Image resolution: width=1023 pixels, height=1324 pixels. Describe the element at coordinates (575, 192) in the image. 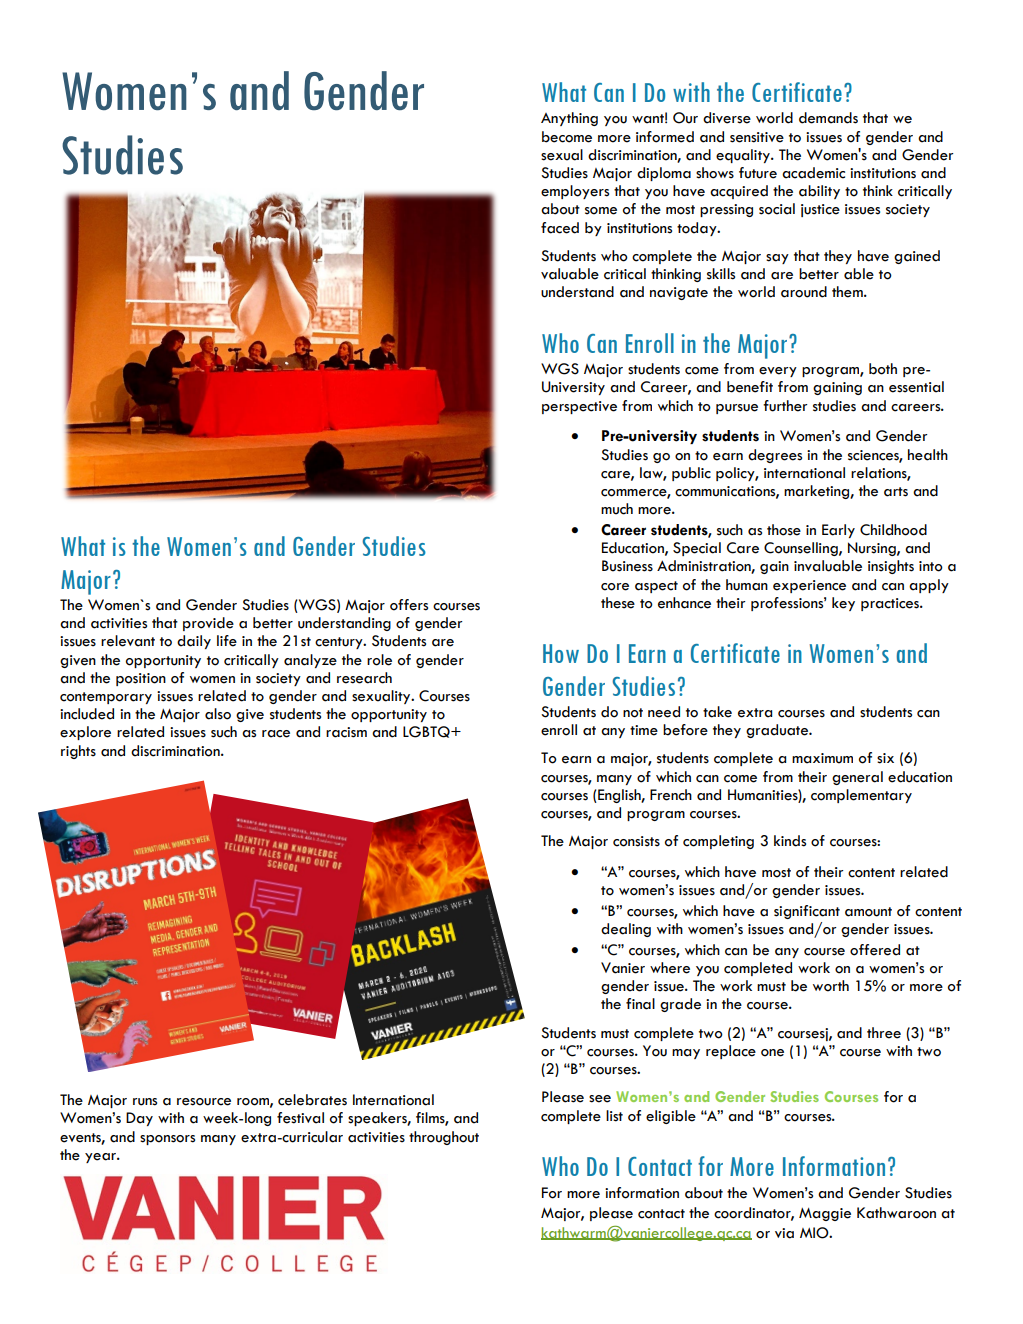

I see `employers` at that location.
